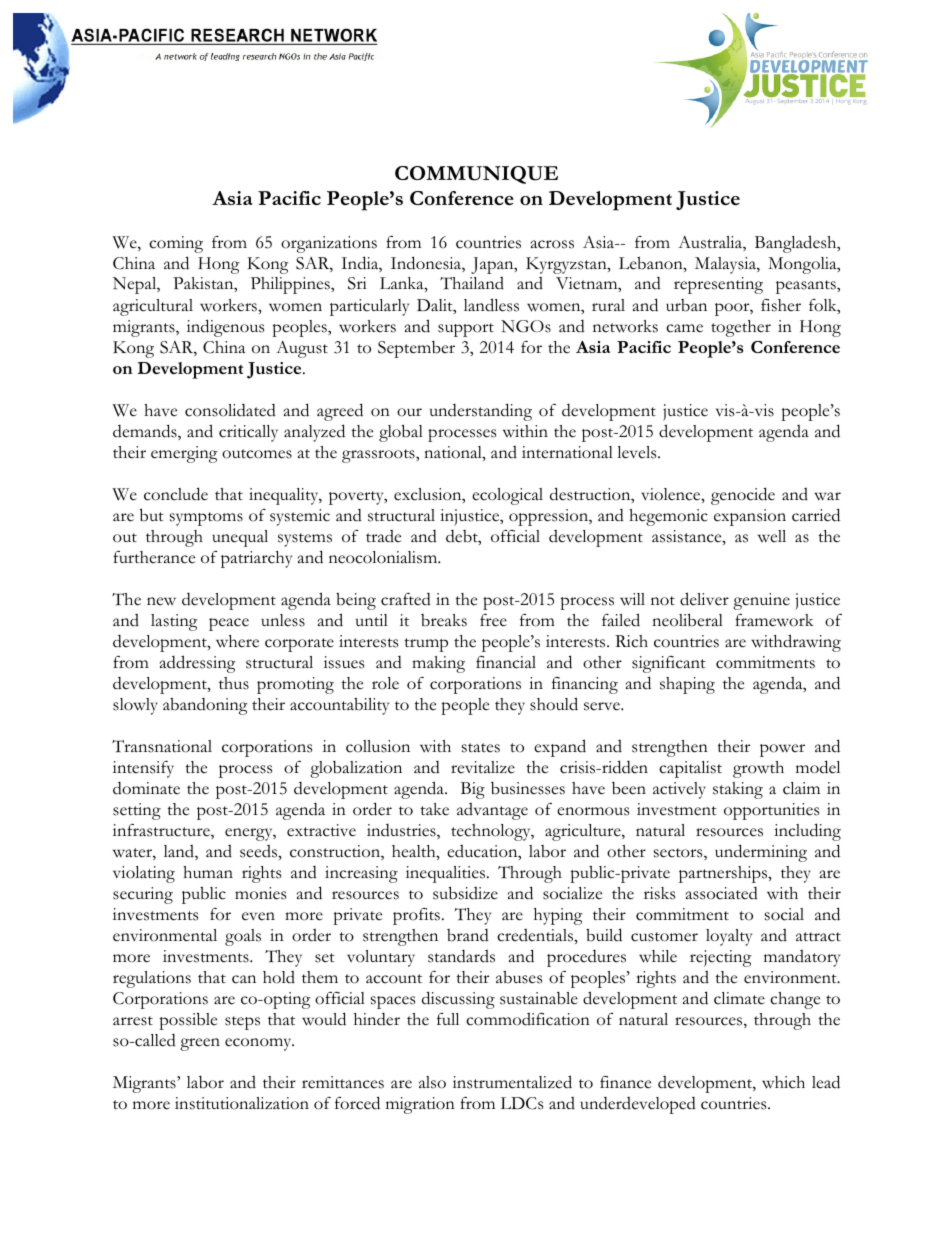 This image has width=952, height=1233. I want to click on understanding, so click(481, 412).
